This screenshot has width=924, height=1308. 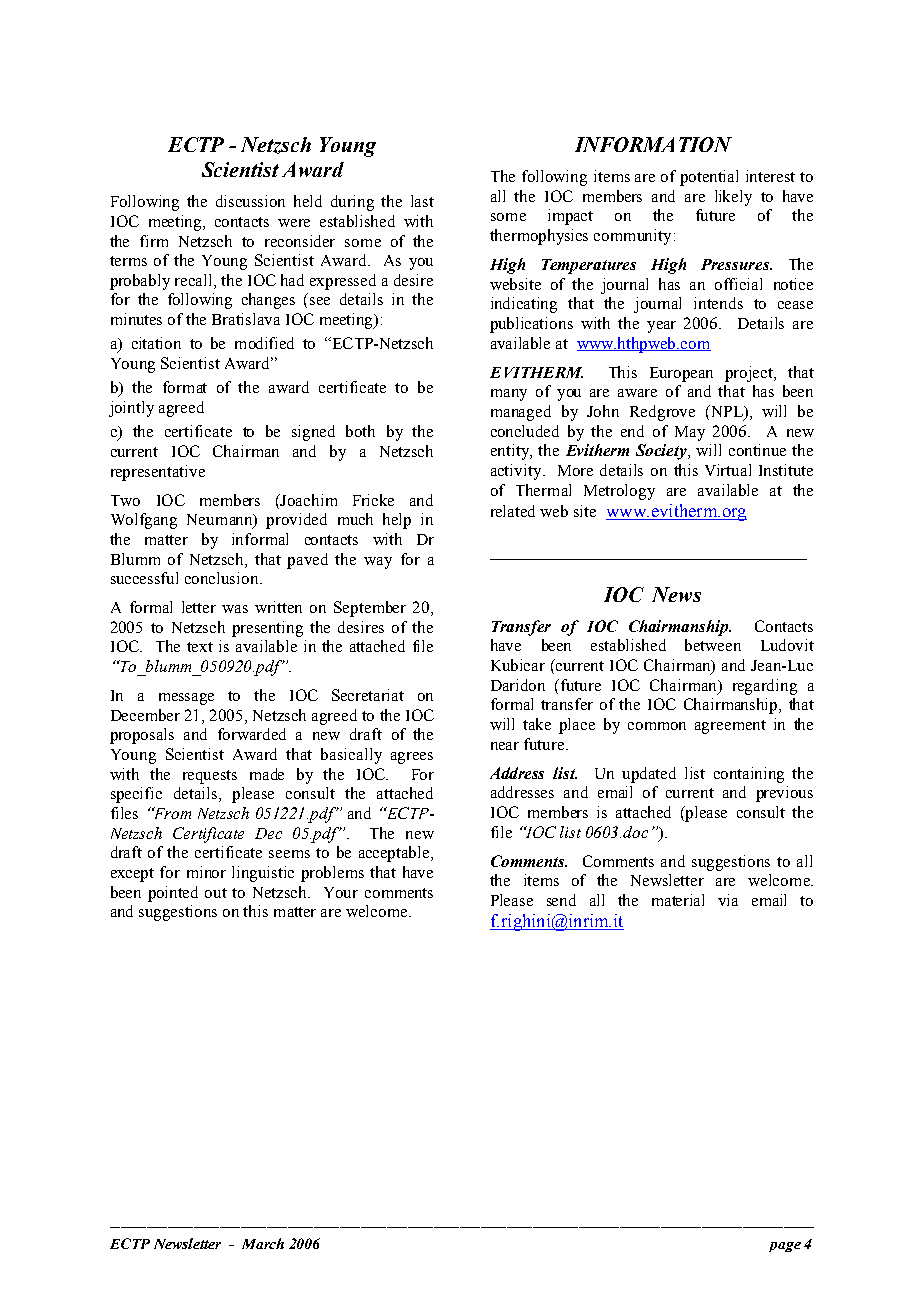 What do you see at coordinates (733, 198) in the screenshot?
I see `likely` at bounding box center [733, 198].
